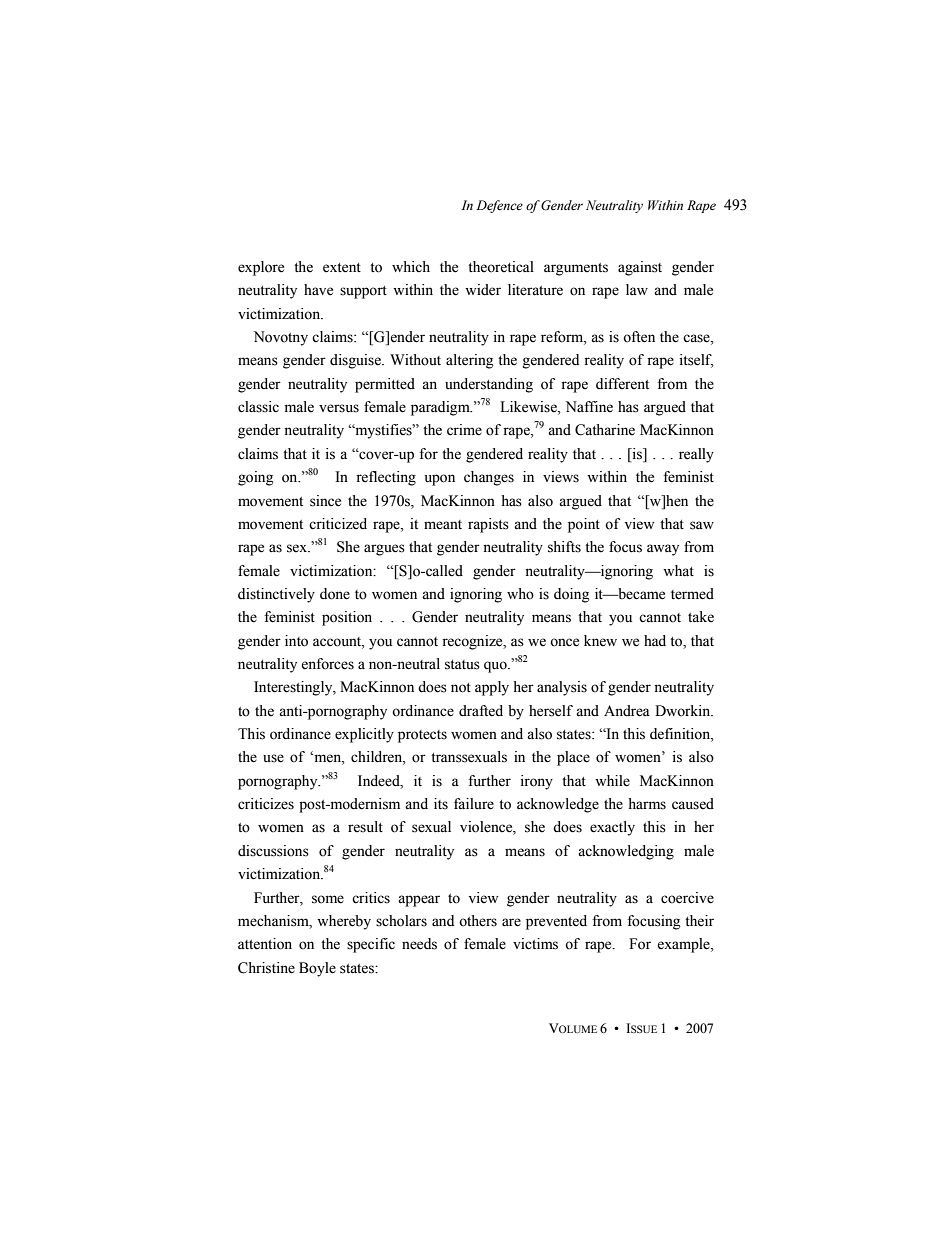 Image resolution: width=952 pixels, height=1233 pixels. Describe the element at coordinates (266, 804) in the image. I see `criticizes` at that location.
